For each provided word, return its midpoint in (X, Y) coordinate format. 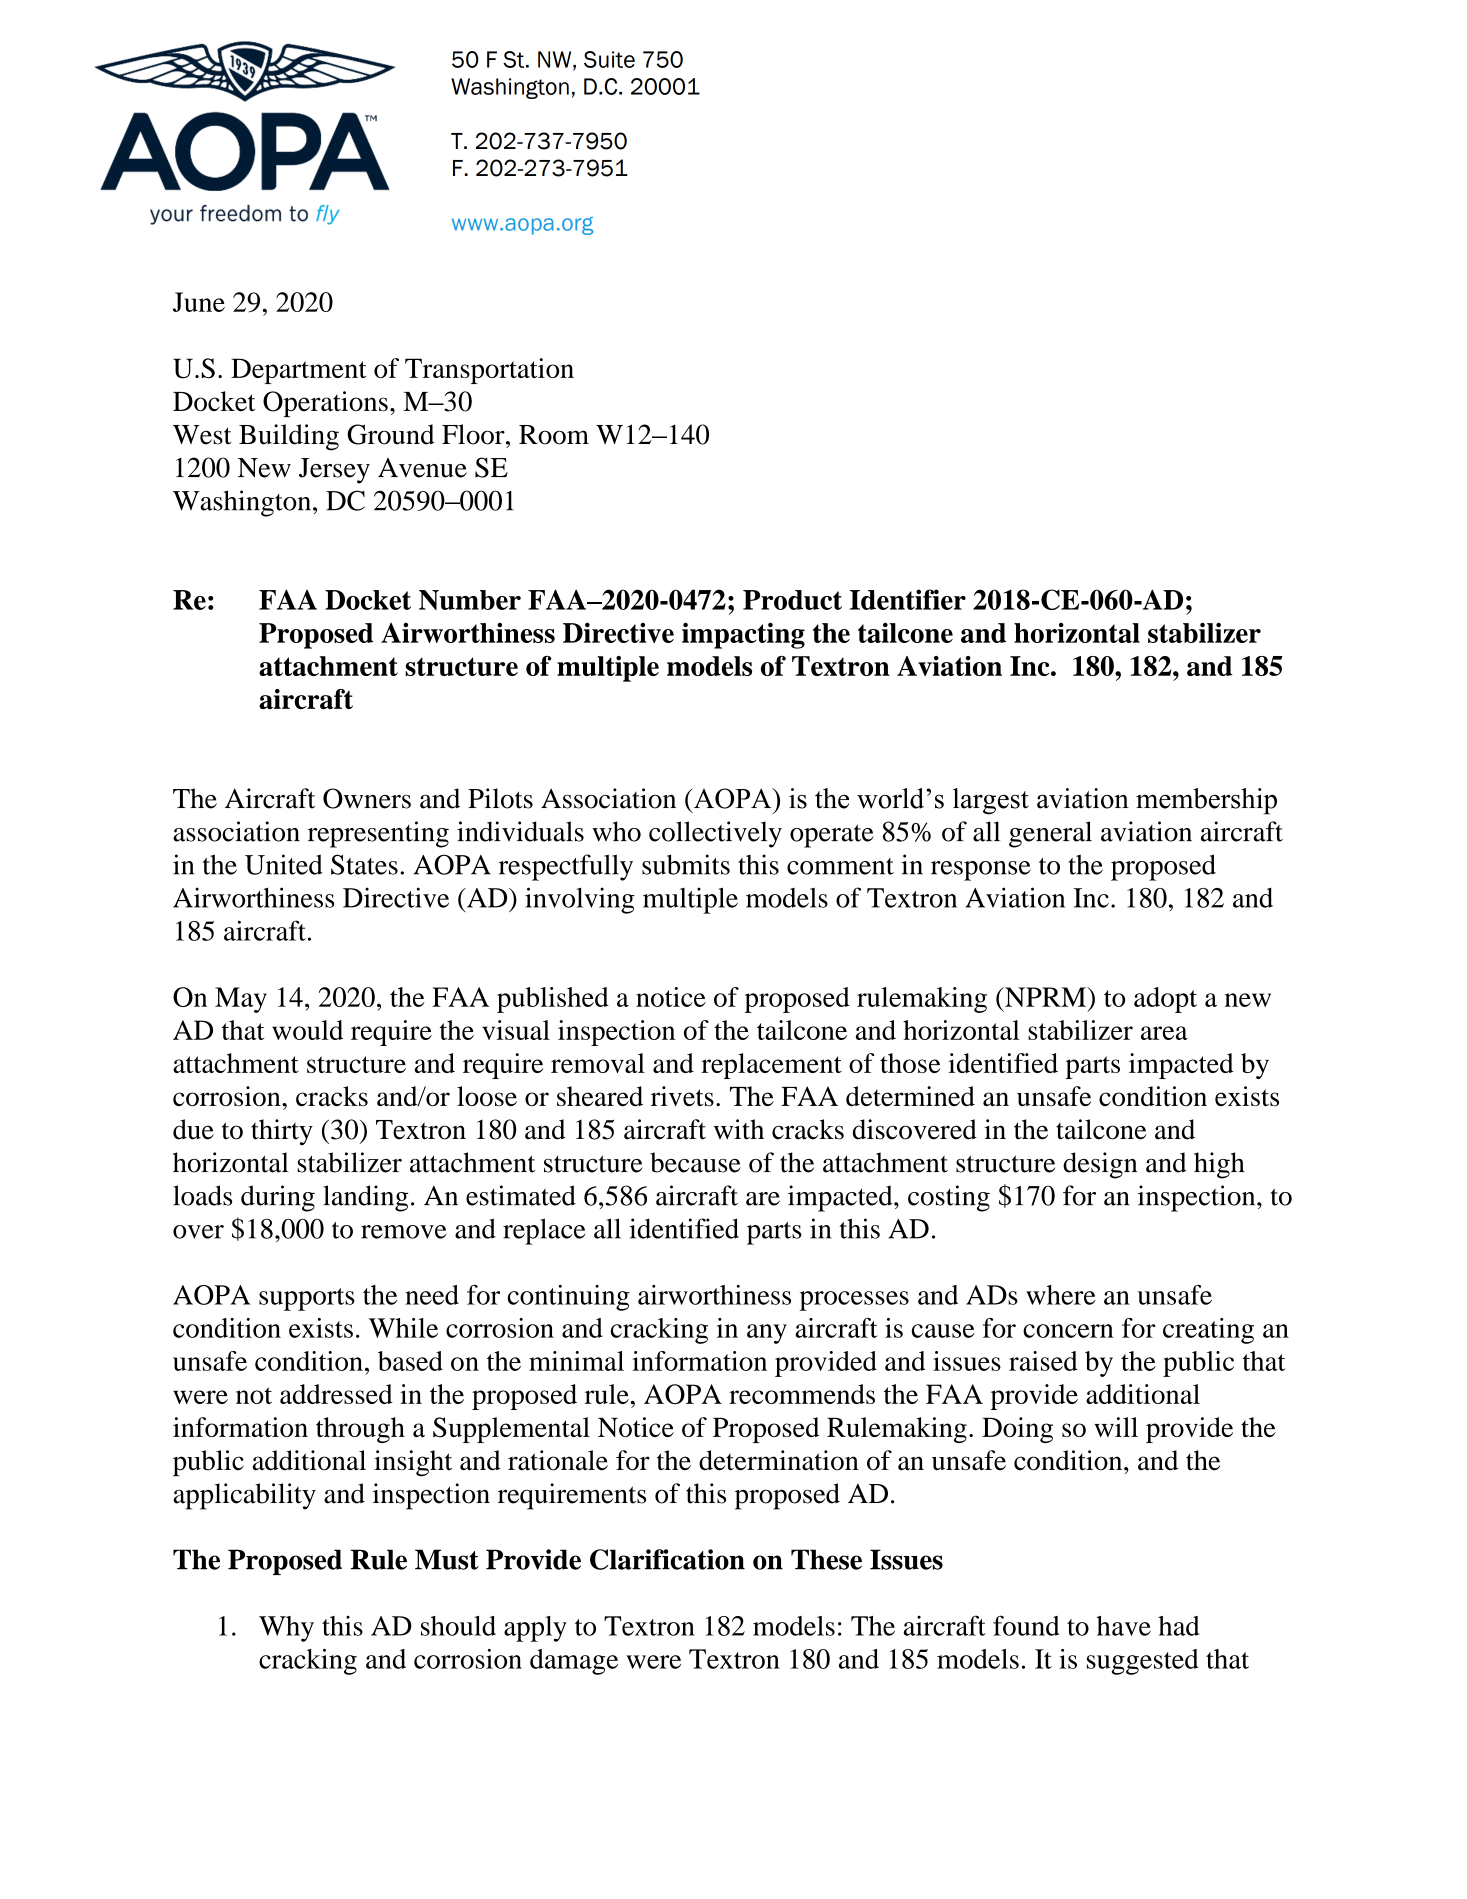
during (278, 1198)
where (1061, 1295)
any (767, 1334)
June (199, 302)
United (284, 864)
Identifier (908, 599)
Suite (609, 59)
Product (792, 600)
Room (554, 435)
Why (286, 1629)
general (1050, 834)
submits (686, 864)
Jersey (334, 471)
